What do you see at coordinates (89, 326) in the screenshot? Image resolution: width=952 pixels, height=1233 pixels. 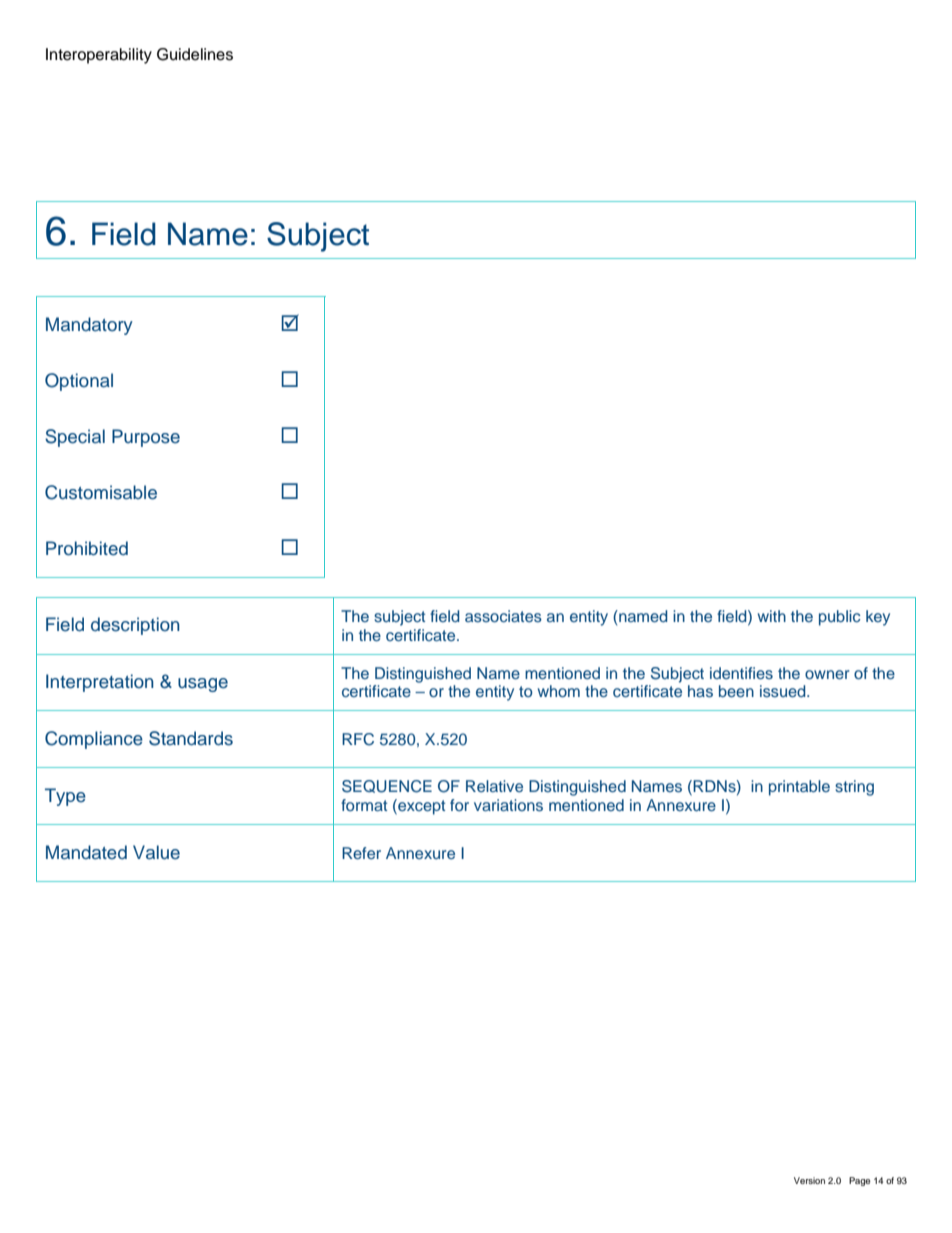 I see `Mandatory` at bounding box center [89, 326].
